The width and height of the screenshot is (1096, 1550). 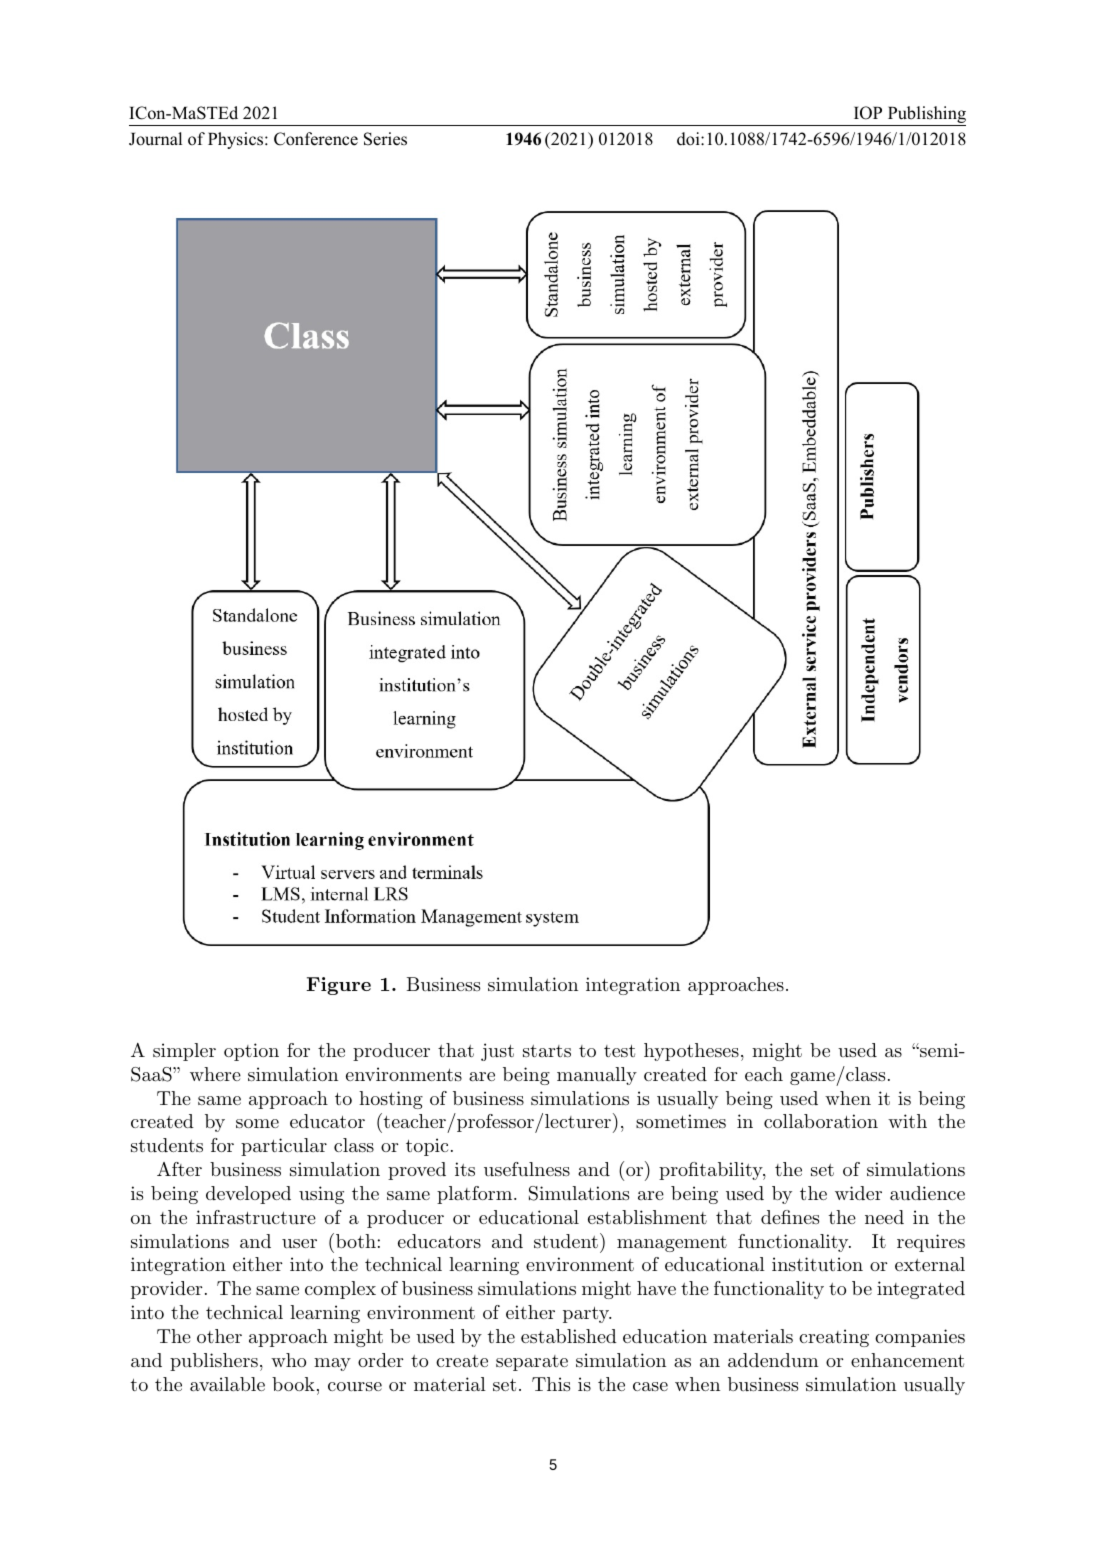 What do you see at coordinates (251, 1052) in the screenshot?
I see `option` at bounding box center [251, 1052].
